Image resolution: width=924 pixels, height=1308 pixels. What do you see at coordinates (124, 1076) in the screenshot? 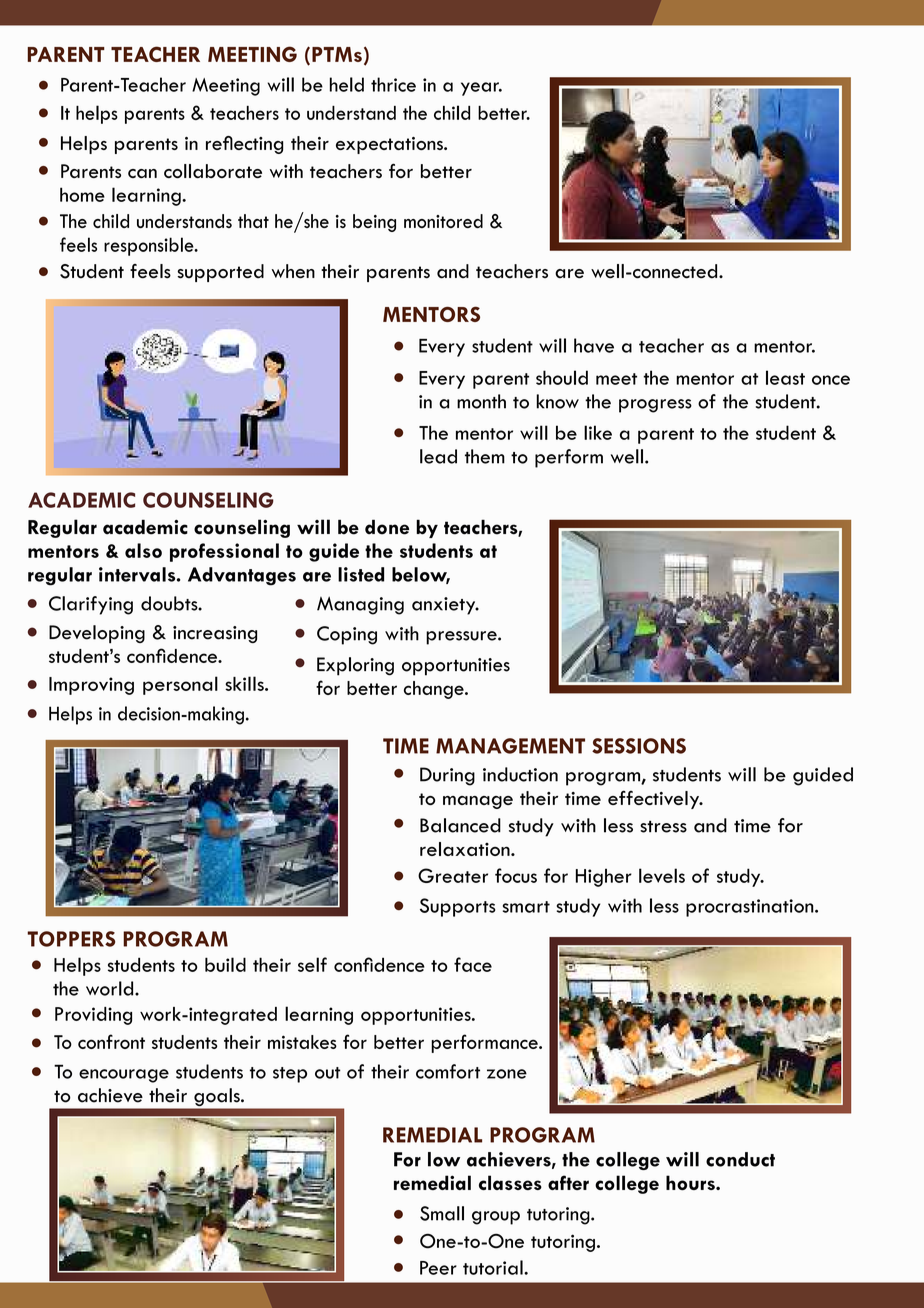
I see `encourage` at bounding box center [124, 1076].
